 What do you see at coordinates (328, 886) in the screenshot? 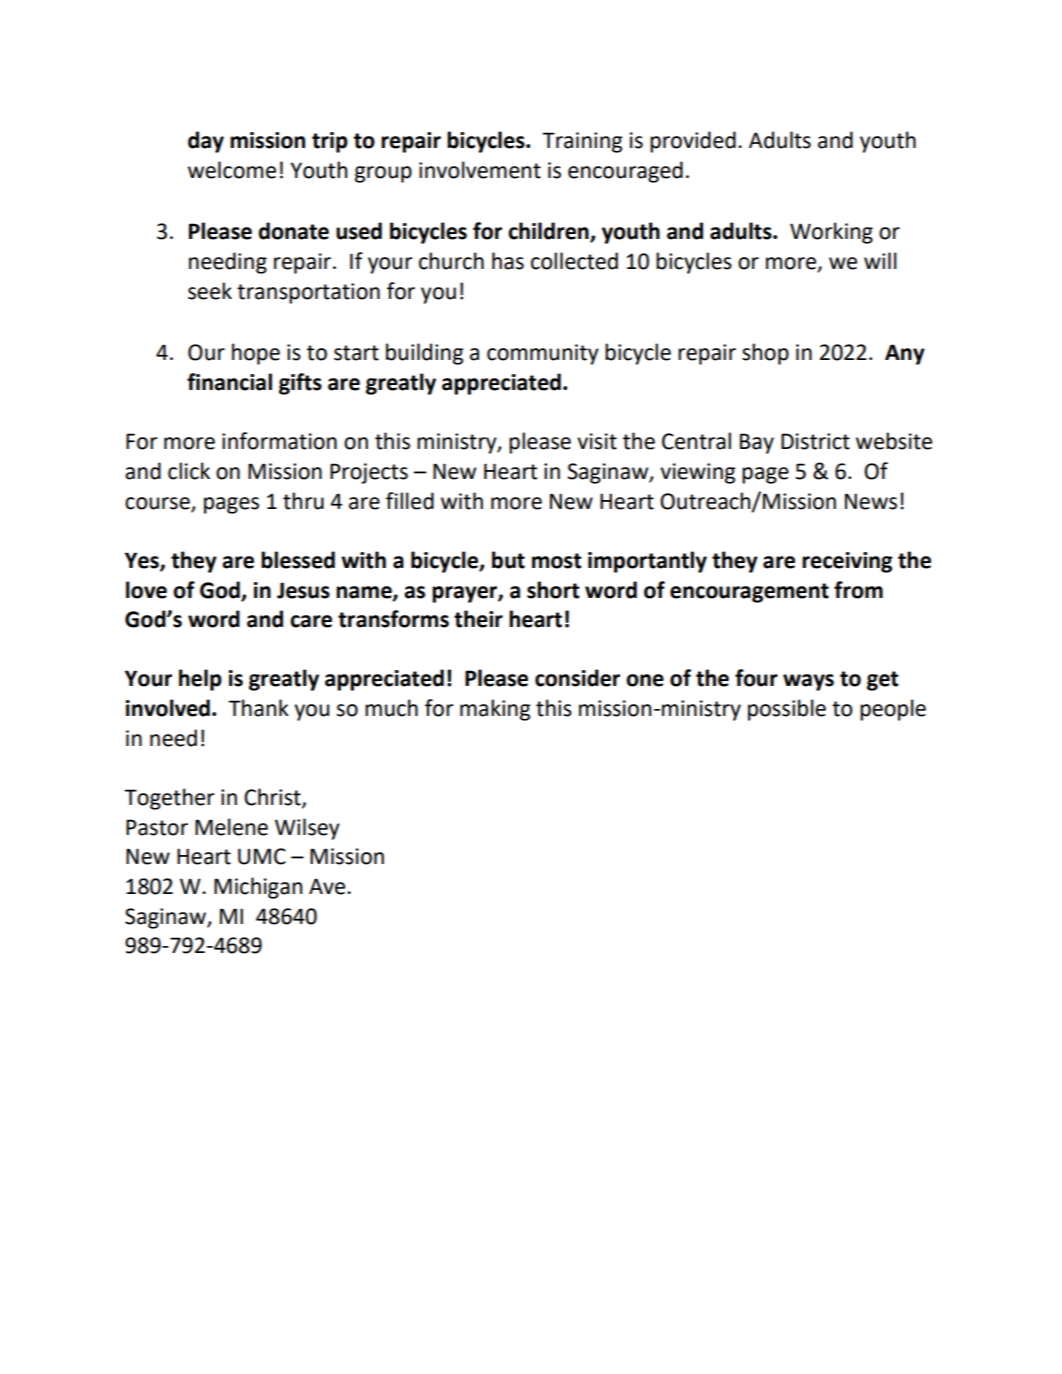
I see `Ave` at bounding box center [328, 886].
